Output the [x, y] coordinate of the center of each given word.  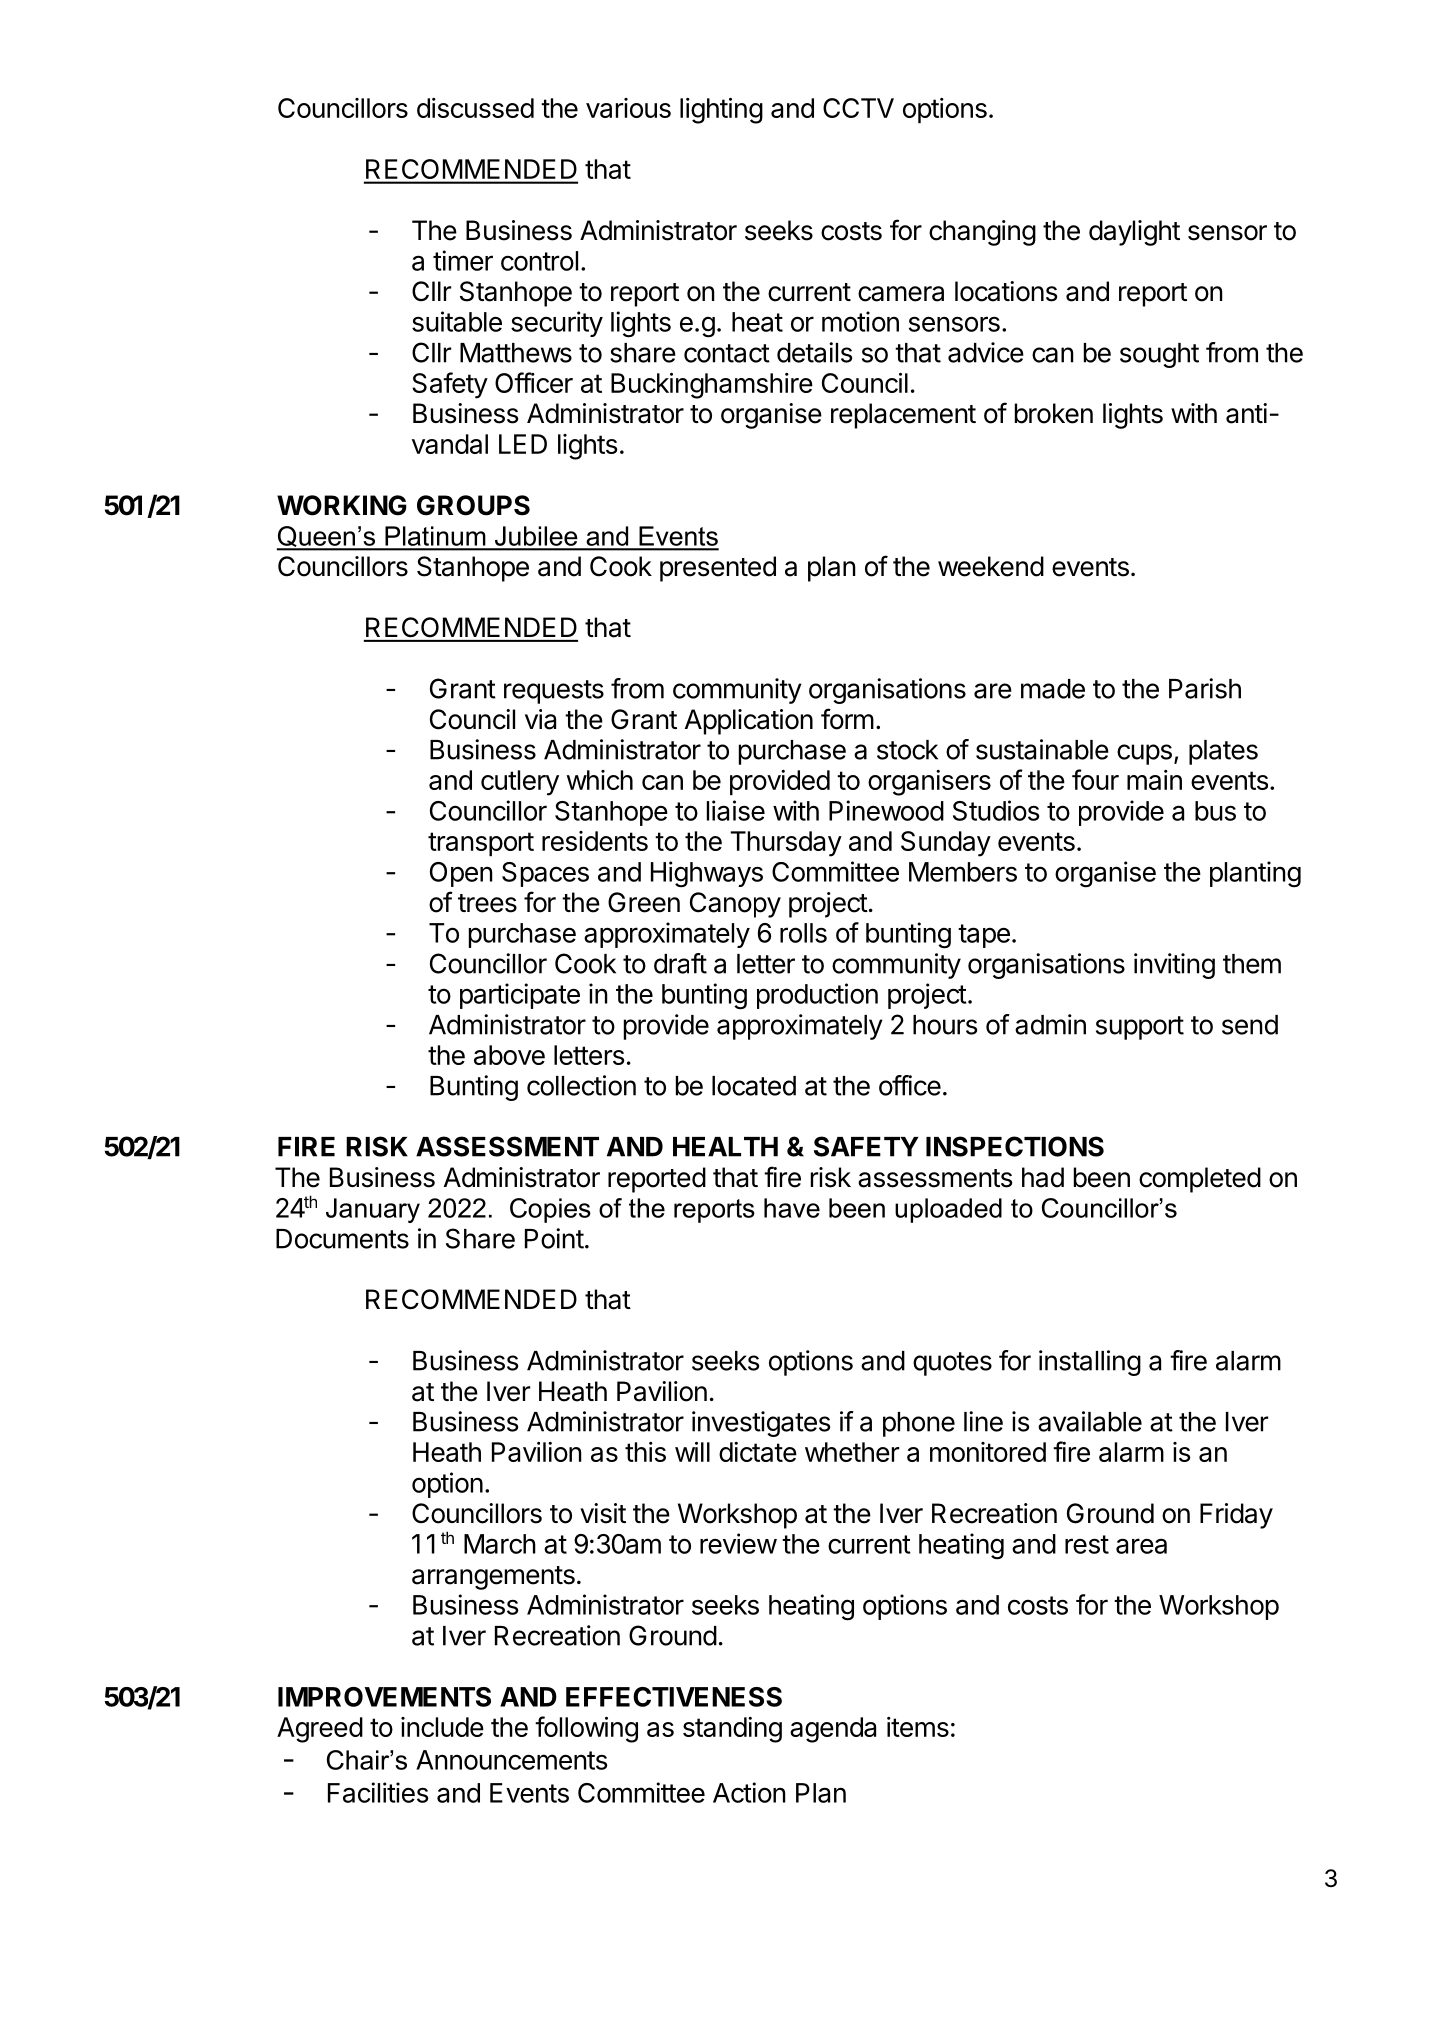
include [442, 1727]
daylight [1134, 233]
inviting [1174, 966]
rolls [803, 933]
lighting [721, 111]
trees [487, 903]
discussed [475, 108]
